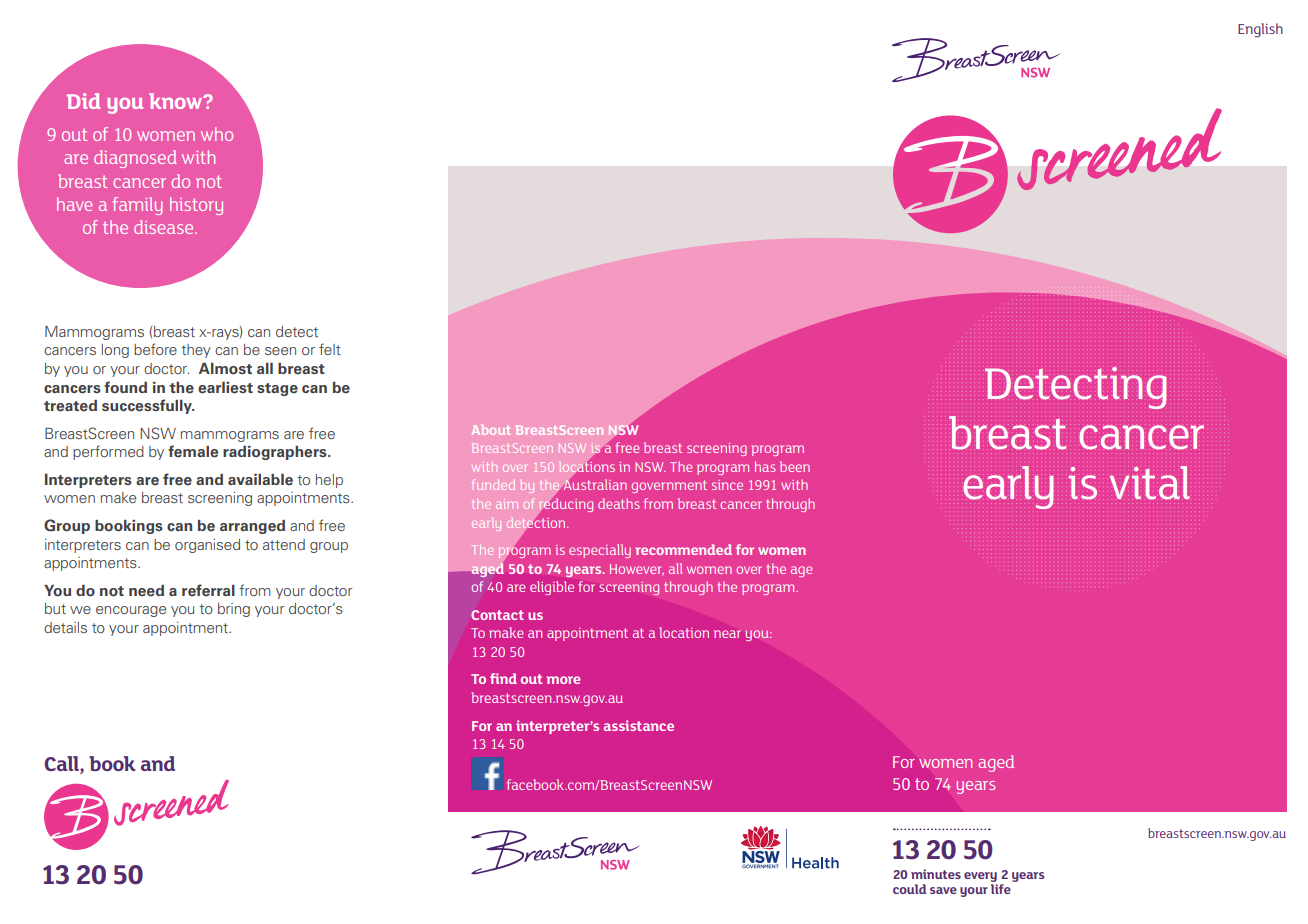 This document has height=924, width=1308. Describe the element at coordinates (330, 349) in the document. I see `felt` at that location.
